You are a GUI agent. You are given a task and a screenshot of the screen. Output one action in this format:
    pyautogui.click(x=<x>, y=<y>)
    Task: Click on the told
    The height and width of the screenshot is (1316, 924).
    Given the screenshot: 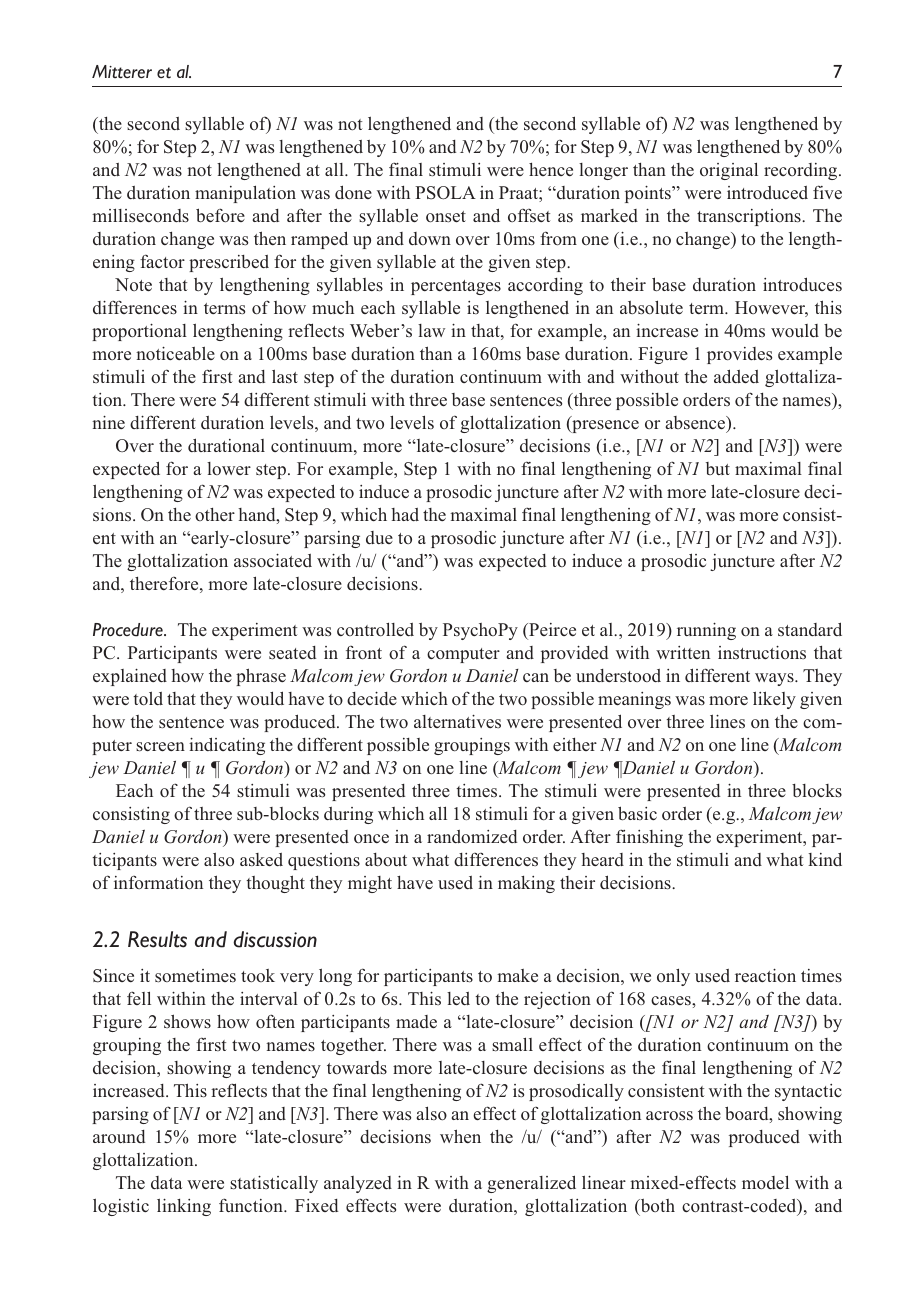 What is the action you would take?
    pyautogui.click(x=148, y=698)
